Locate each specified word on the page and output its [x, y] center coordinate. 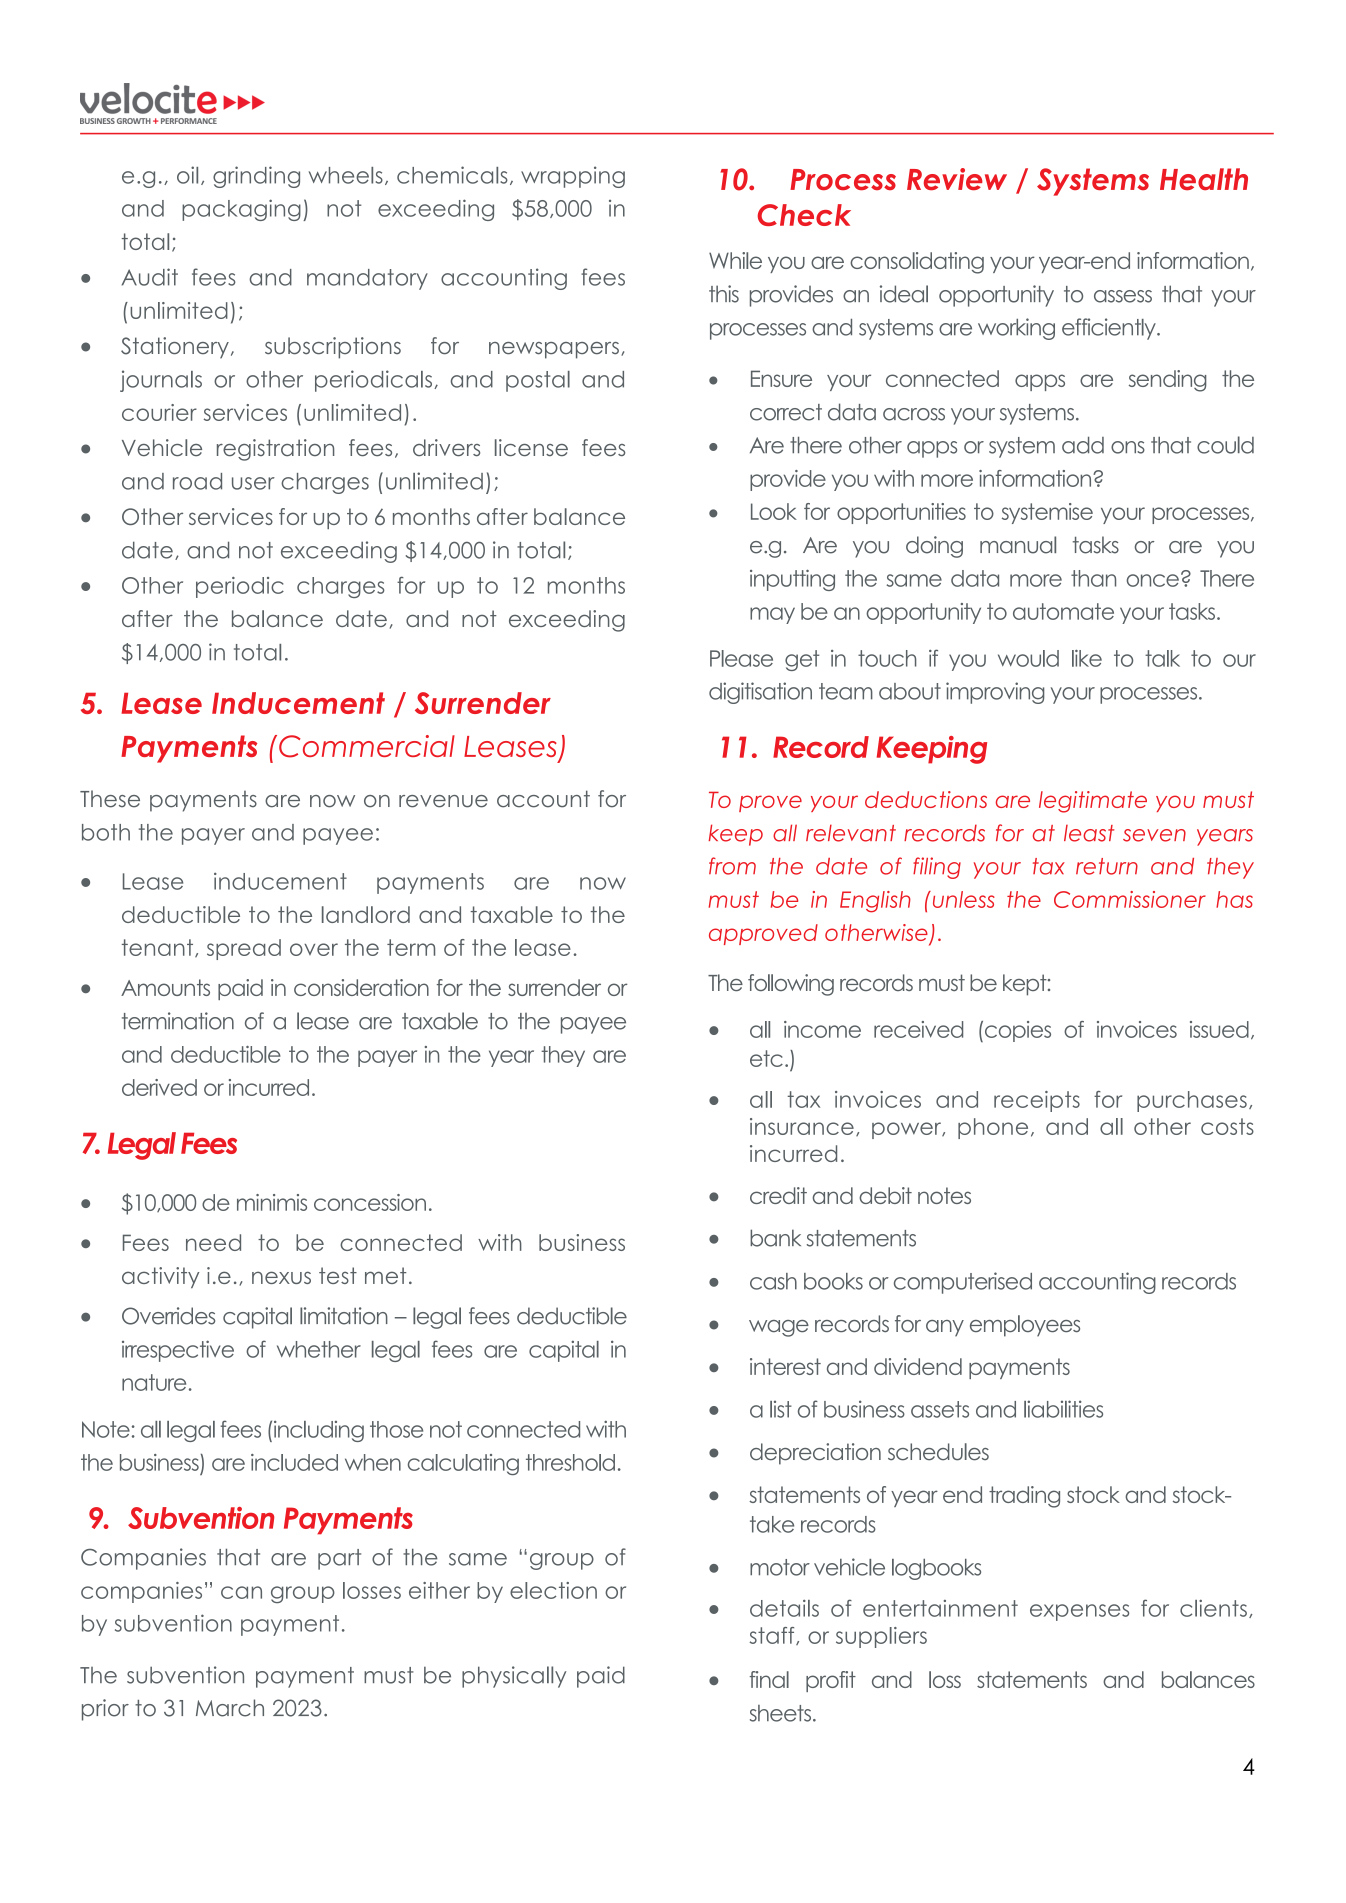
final [769, 1679]
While [735, 260]
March [230, 1708]
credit [778, 1195]
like [1087, 658]
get [802, 660]
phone [993, 1128]
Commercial [367, 746]
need [213, 1242]
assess [1123, 296]
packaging [241, 210]
